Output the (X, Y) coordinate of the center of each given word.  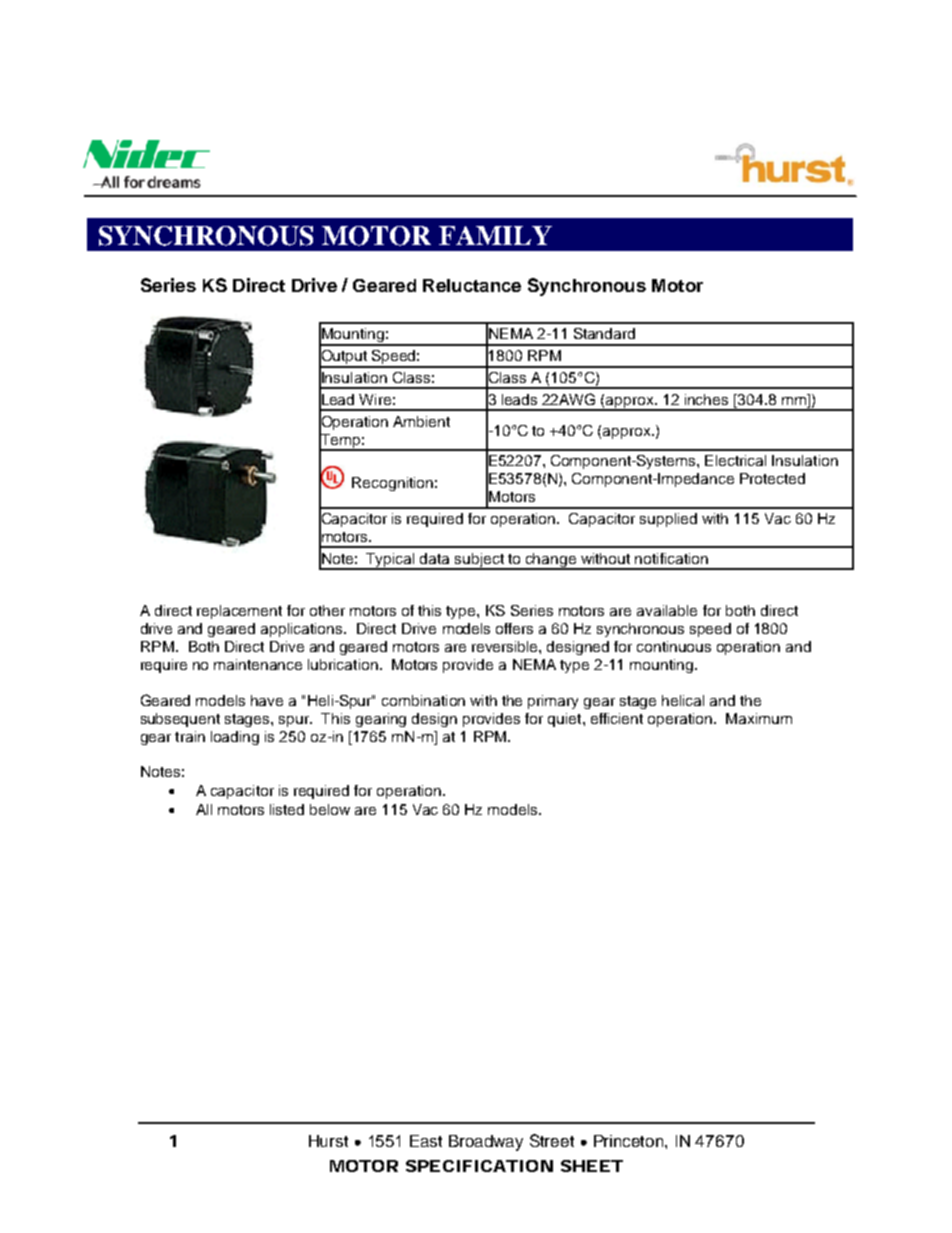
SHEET (592, 1166)
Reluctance (472, 285)
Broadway (486, 1143)
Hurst (328, 1141)
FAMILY (495, 235)
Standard (604, 333)
